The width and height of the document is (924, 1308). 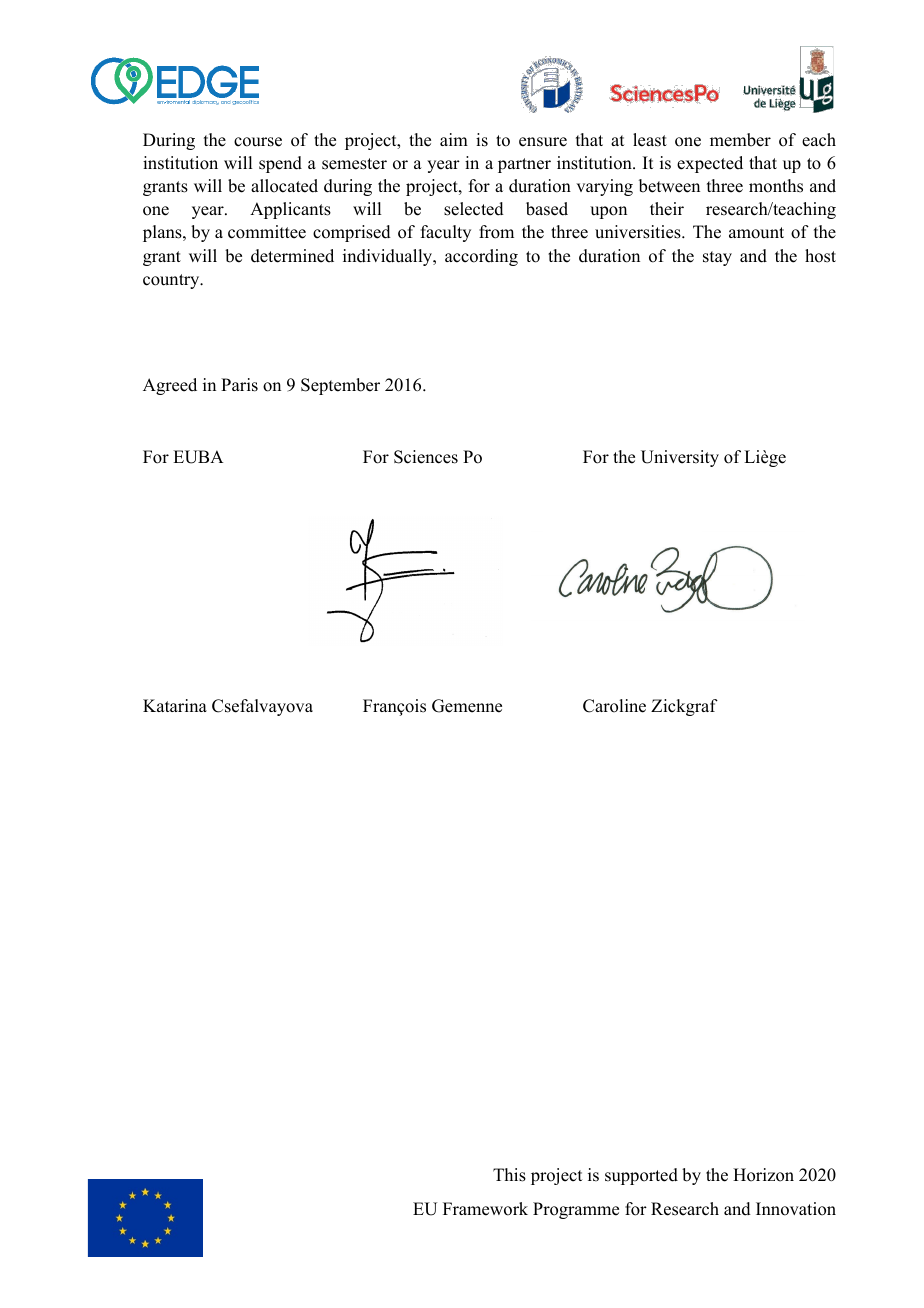 I want to click on Framework, so click(x=485, y=1209).
